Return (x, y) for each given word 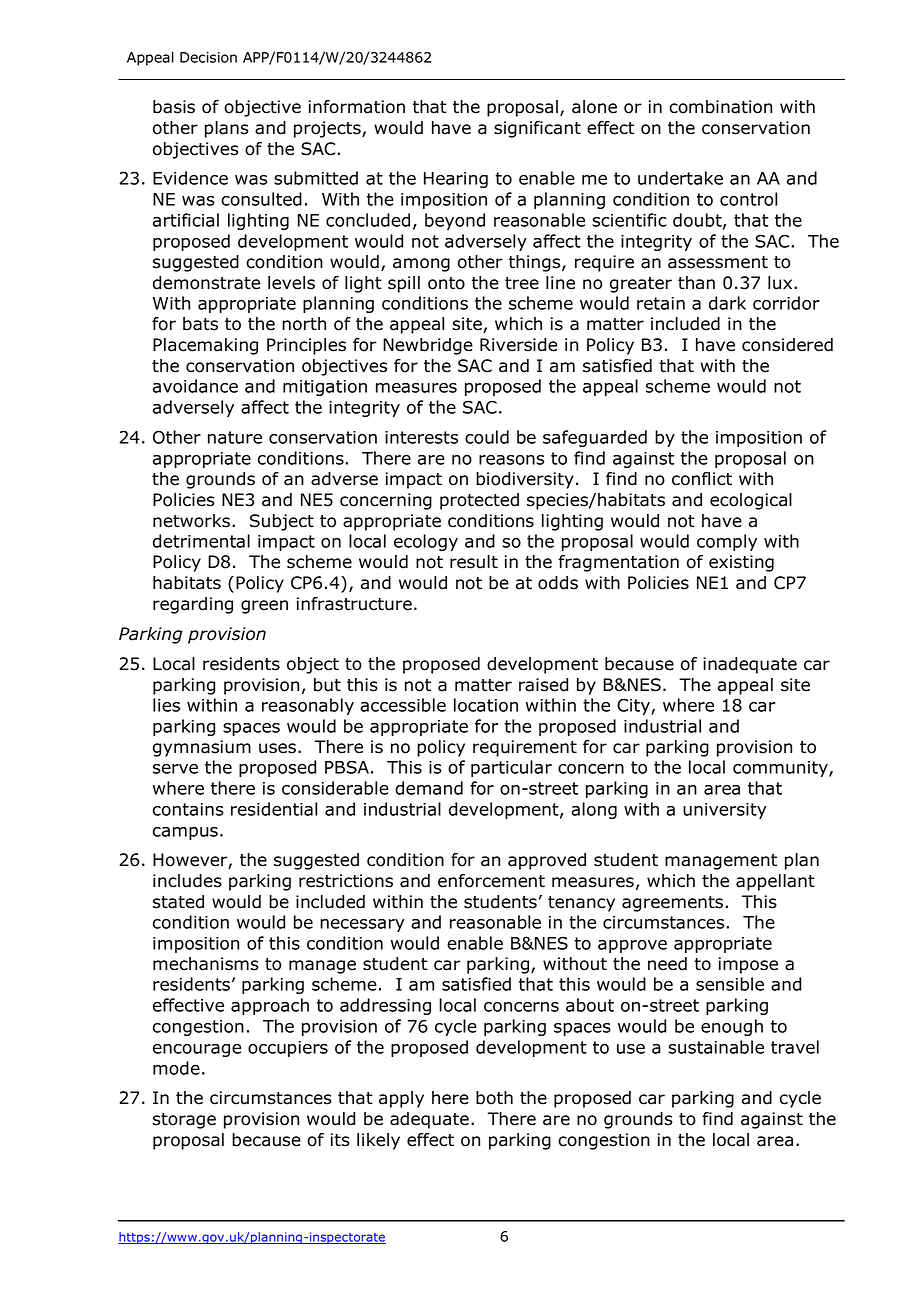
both (494, 1098)
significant (537, 129)
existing (741, 563)
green (264, 607)
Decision (208, 57)
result (474, 562)
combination (720, 107)
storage (184, 1121)
